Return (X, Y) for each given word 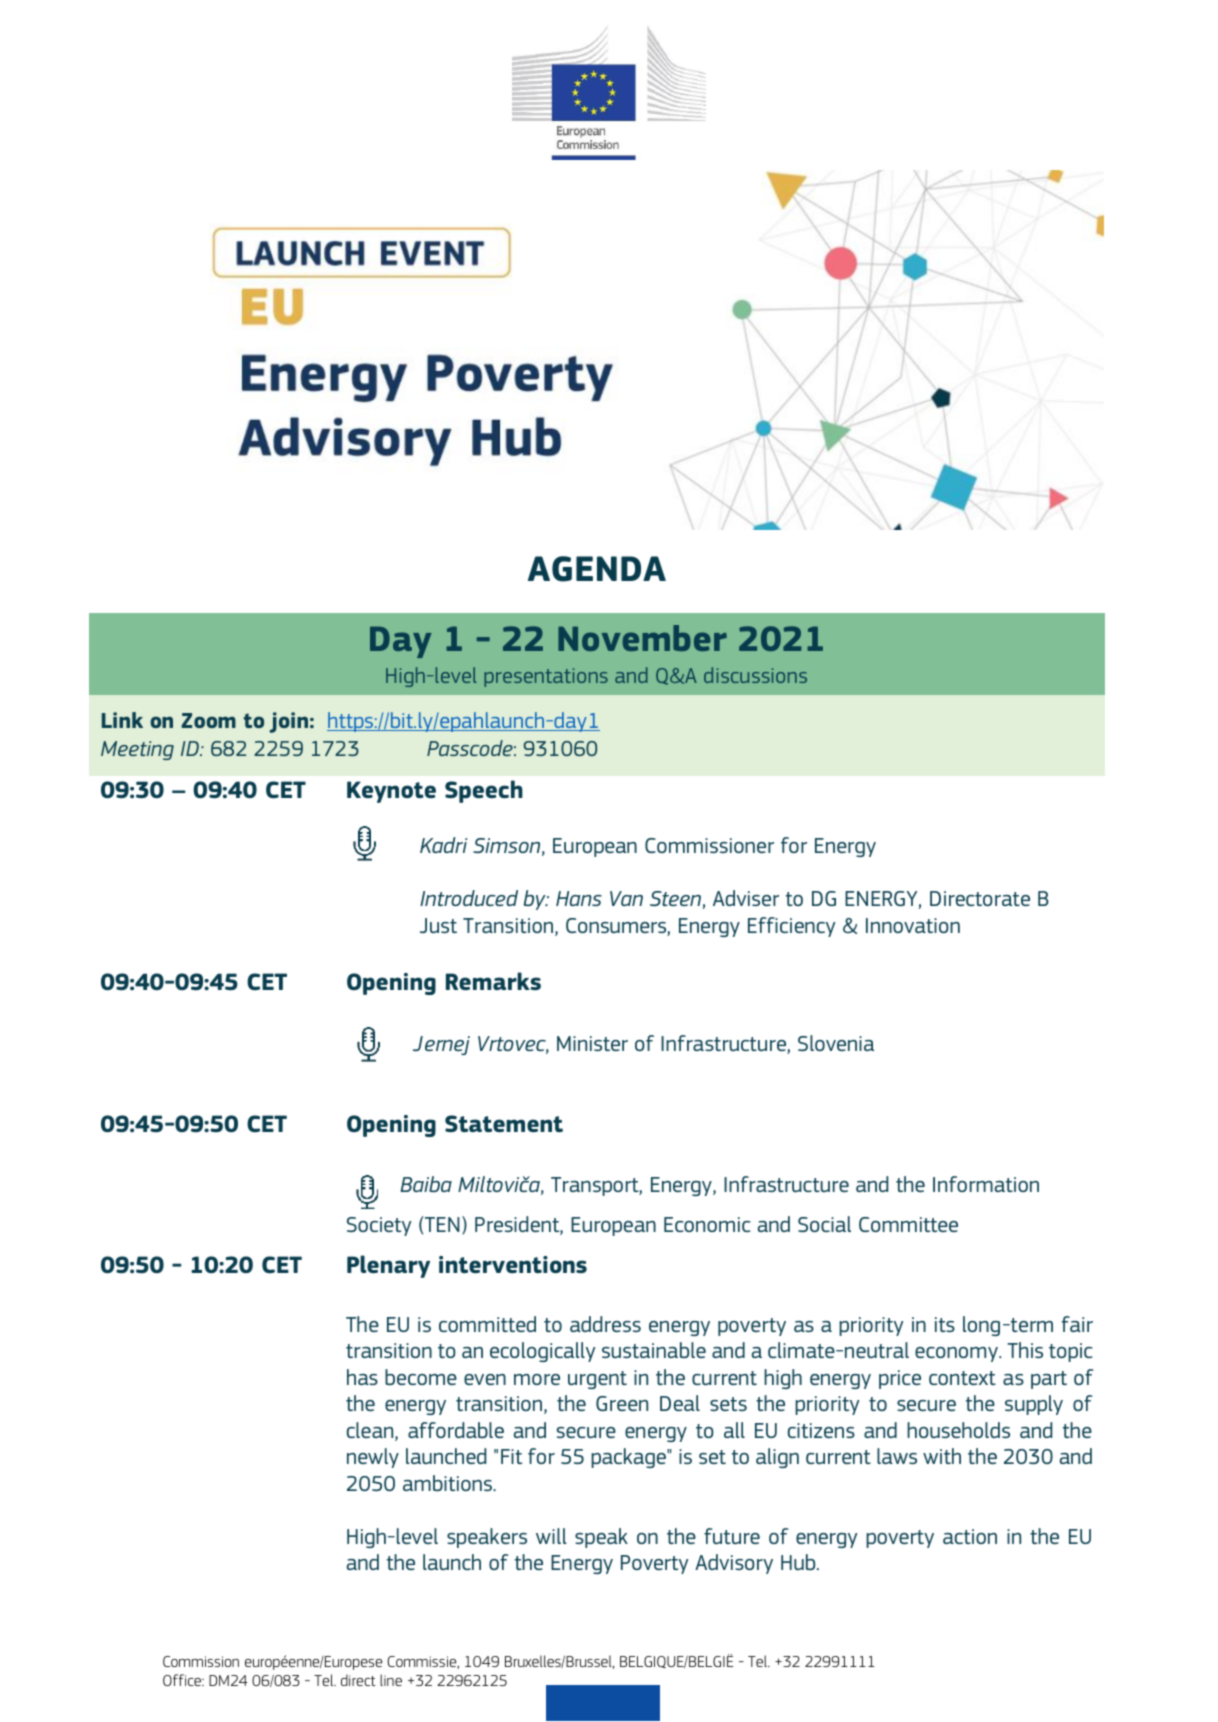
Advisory (734, 1564)
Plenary (388, 1266)
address (605, 1324)
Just (438, 925)
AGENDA (597, 569)
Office (183, 1680)
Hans (579, 898)
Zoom (208, 720)
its (945, 1324)
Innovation (913, 925)
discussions (755, 675)
